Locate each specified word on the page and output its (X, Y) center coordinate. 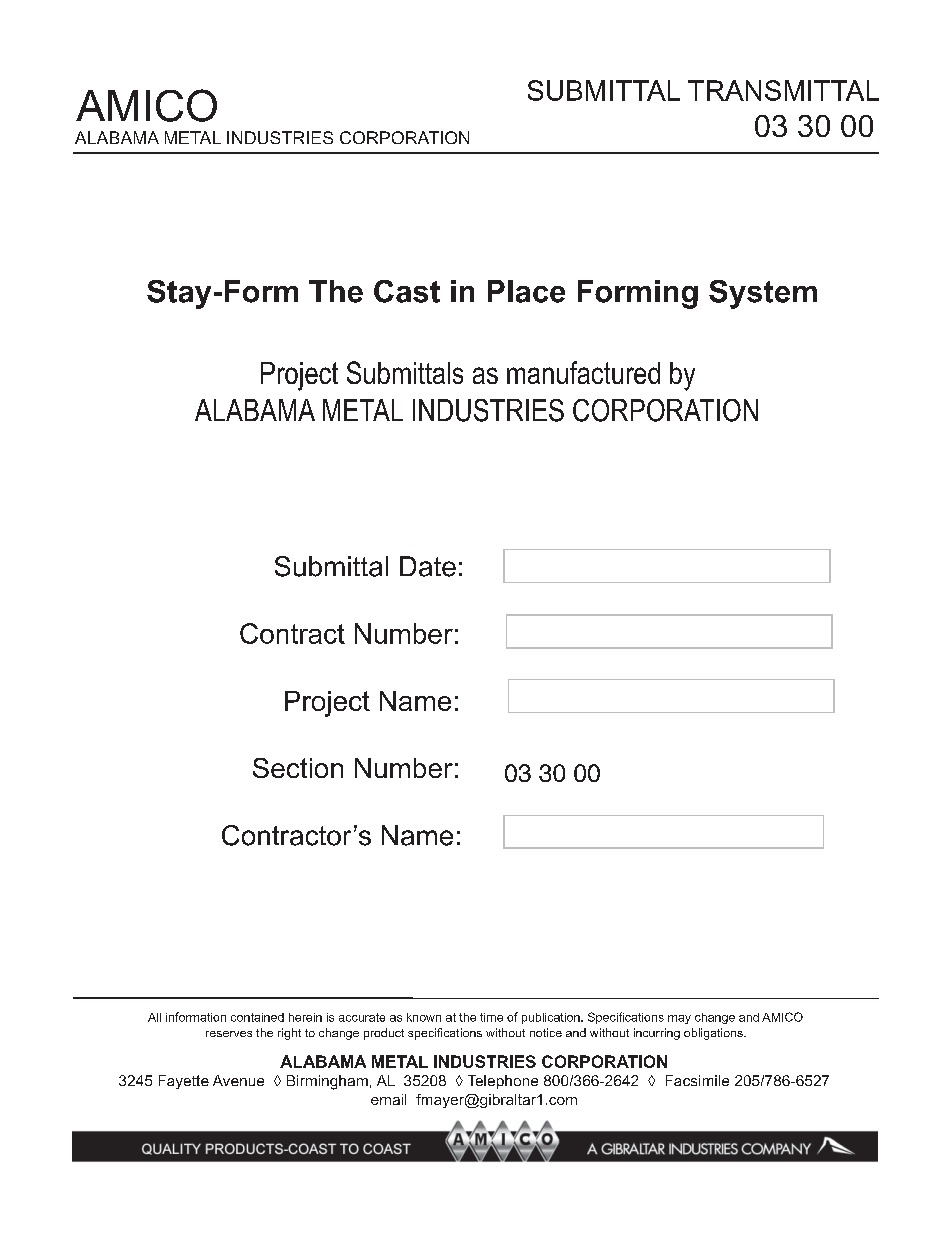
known (424, 1017)
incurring (657, 1034)
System (763, 294)
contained (257, 1017)
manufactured (583, 372)
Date (428, 566)
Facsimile (697, 1080)
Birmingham (327, 1082)
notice (546, 1032)
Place (526, 291)
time (491, 1017)
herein (305, 1017)
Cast (407, 291)
